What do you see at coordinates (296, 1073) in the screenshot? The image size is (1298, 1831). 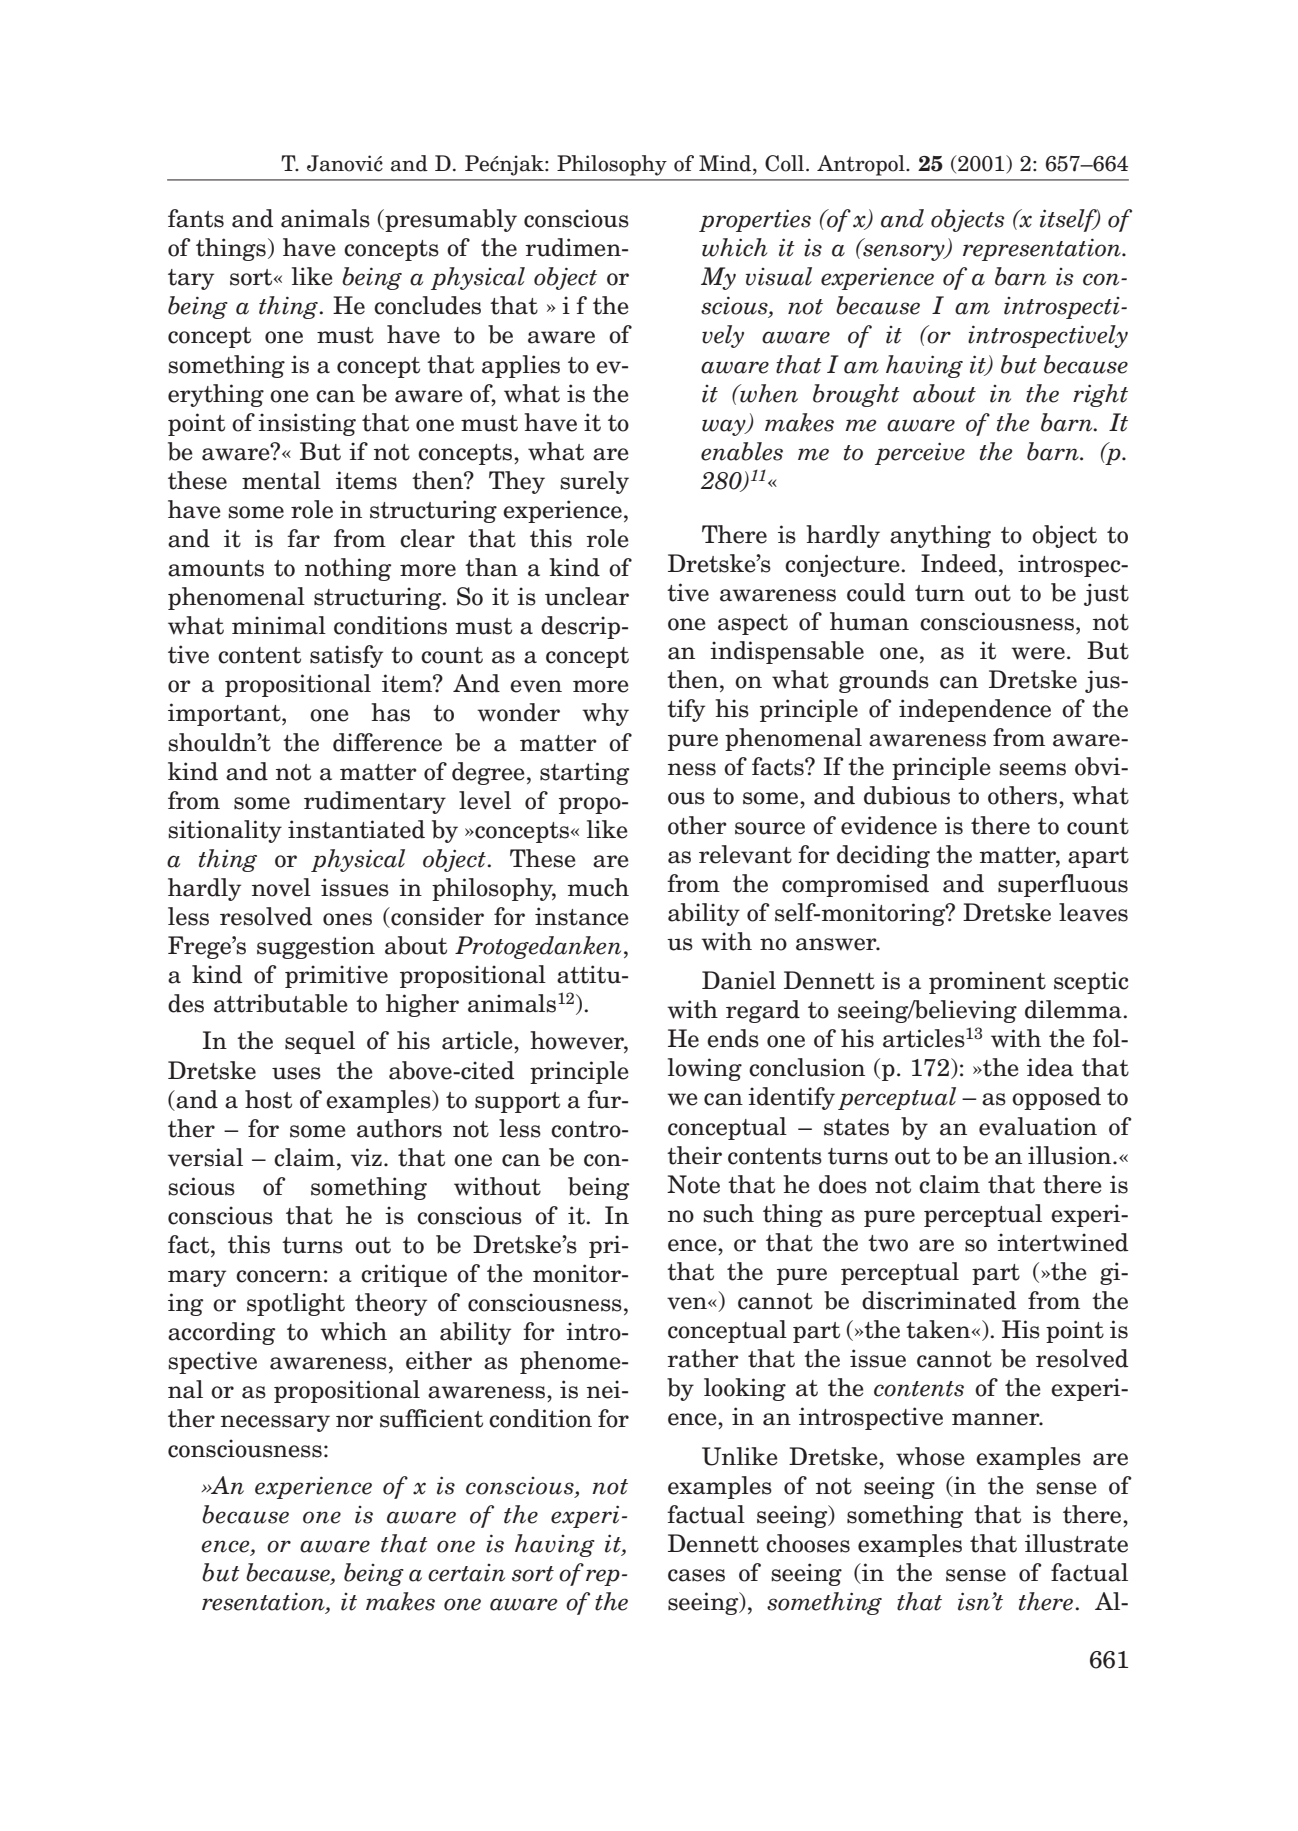 I see `uses` at bounding box center [296, 1073].
